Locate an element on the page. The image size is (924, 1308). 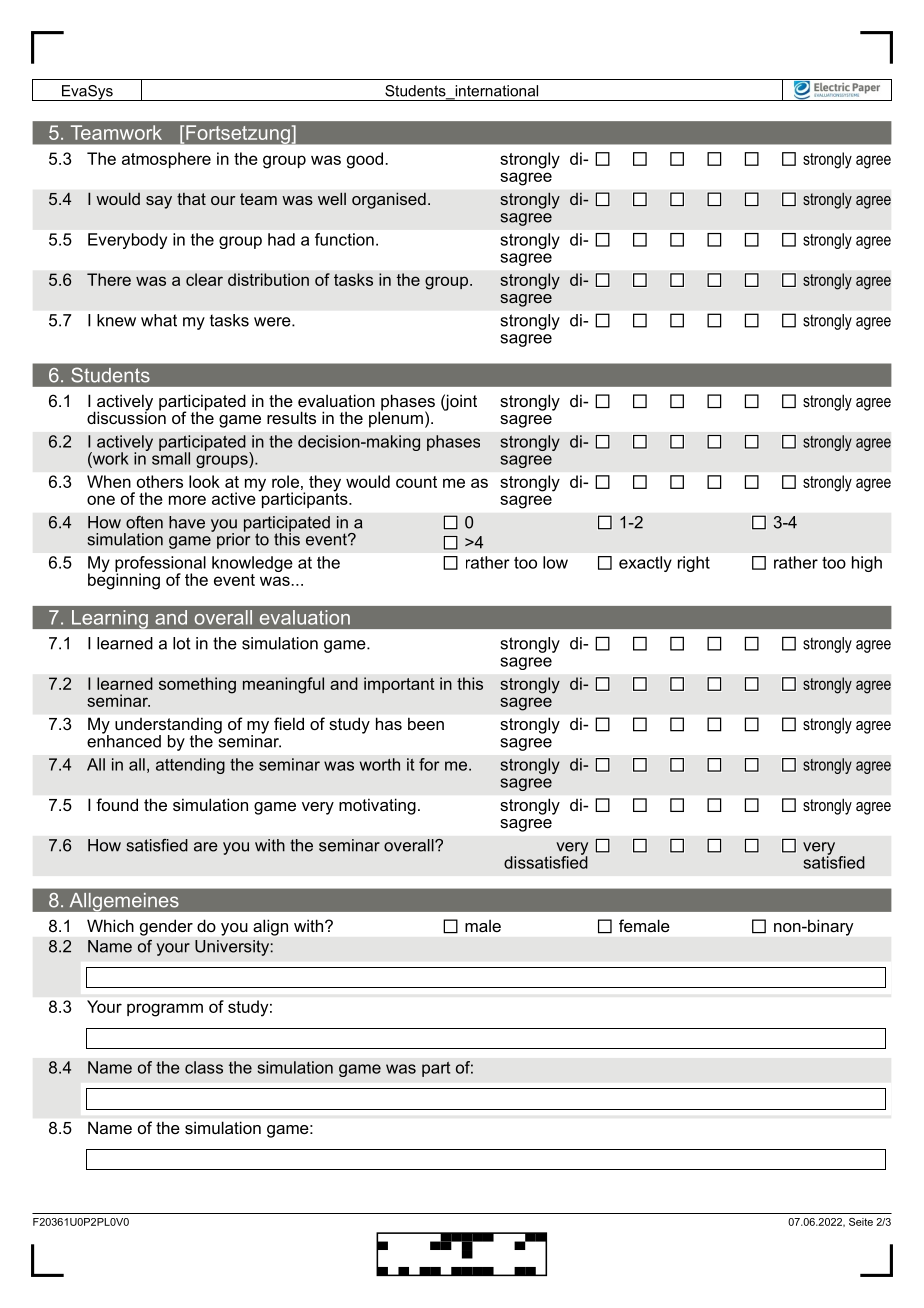
discussion is located at coordinates (126, 416).
